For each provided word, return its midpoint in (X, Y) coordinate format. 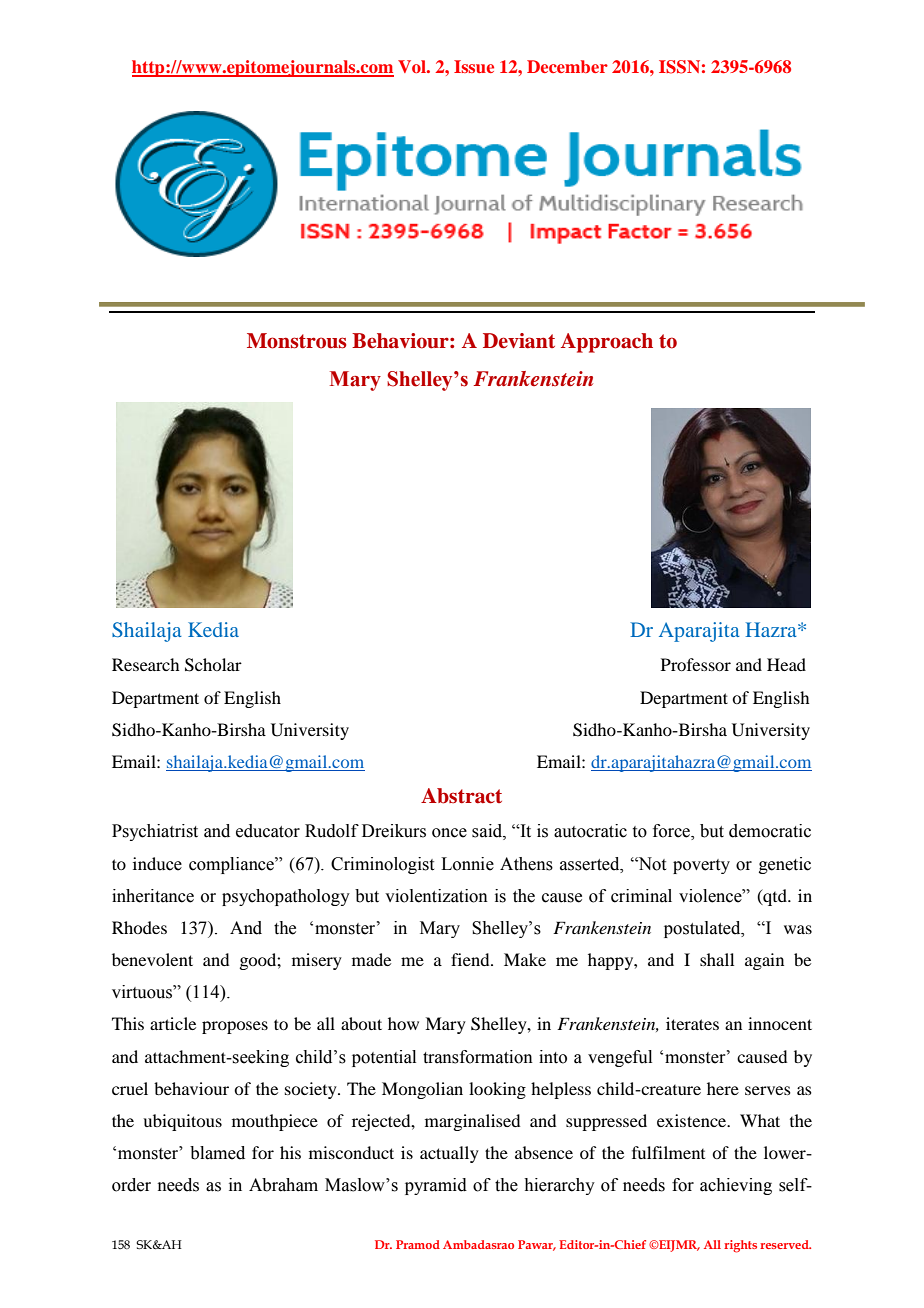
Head (786, 664)
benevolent (152, 959)
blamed (217, 1153)
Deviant (519, 341)
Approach (607, 343)
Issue (474, 66)
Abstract (461, 796)
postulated (703, 929)
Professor (696, 664)
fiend (471, 959)
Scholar (213, 665)
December (567, 66)
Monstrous (296, 341)
